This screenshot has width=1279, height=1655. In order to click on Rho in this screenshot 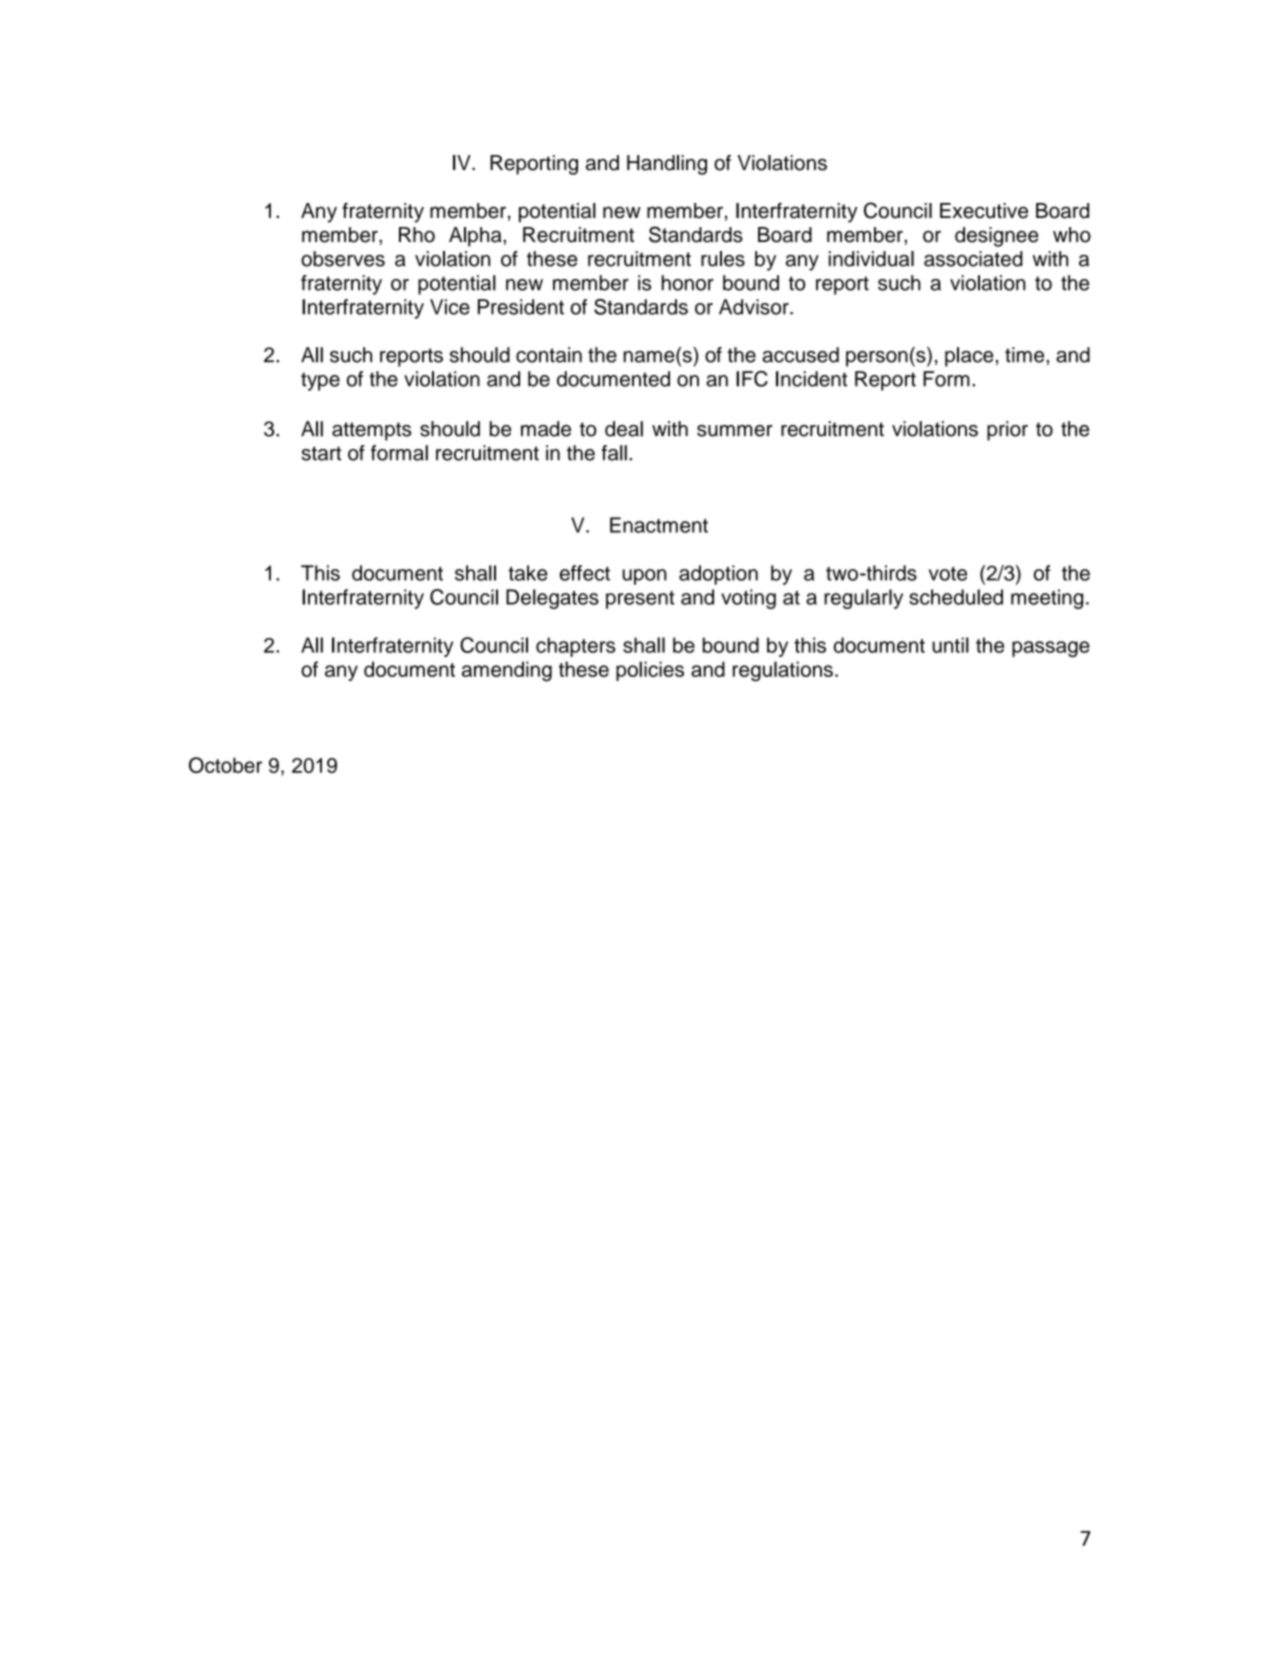, I will do `click(417, 235)`.
